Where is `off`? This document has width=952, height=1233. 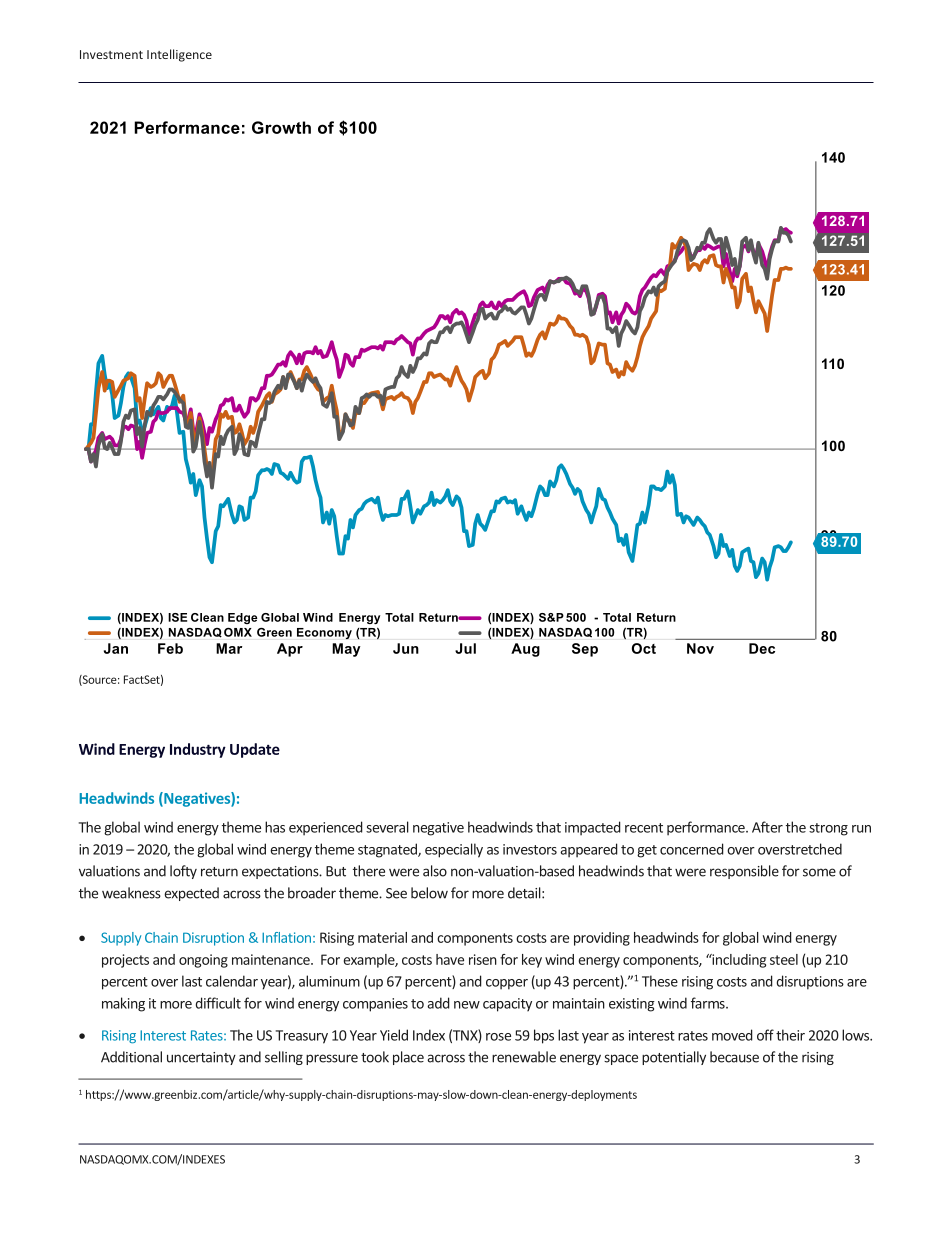
off is located at coordinates (765, 1035).
